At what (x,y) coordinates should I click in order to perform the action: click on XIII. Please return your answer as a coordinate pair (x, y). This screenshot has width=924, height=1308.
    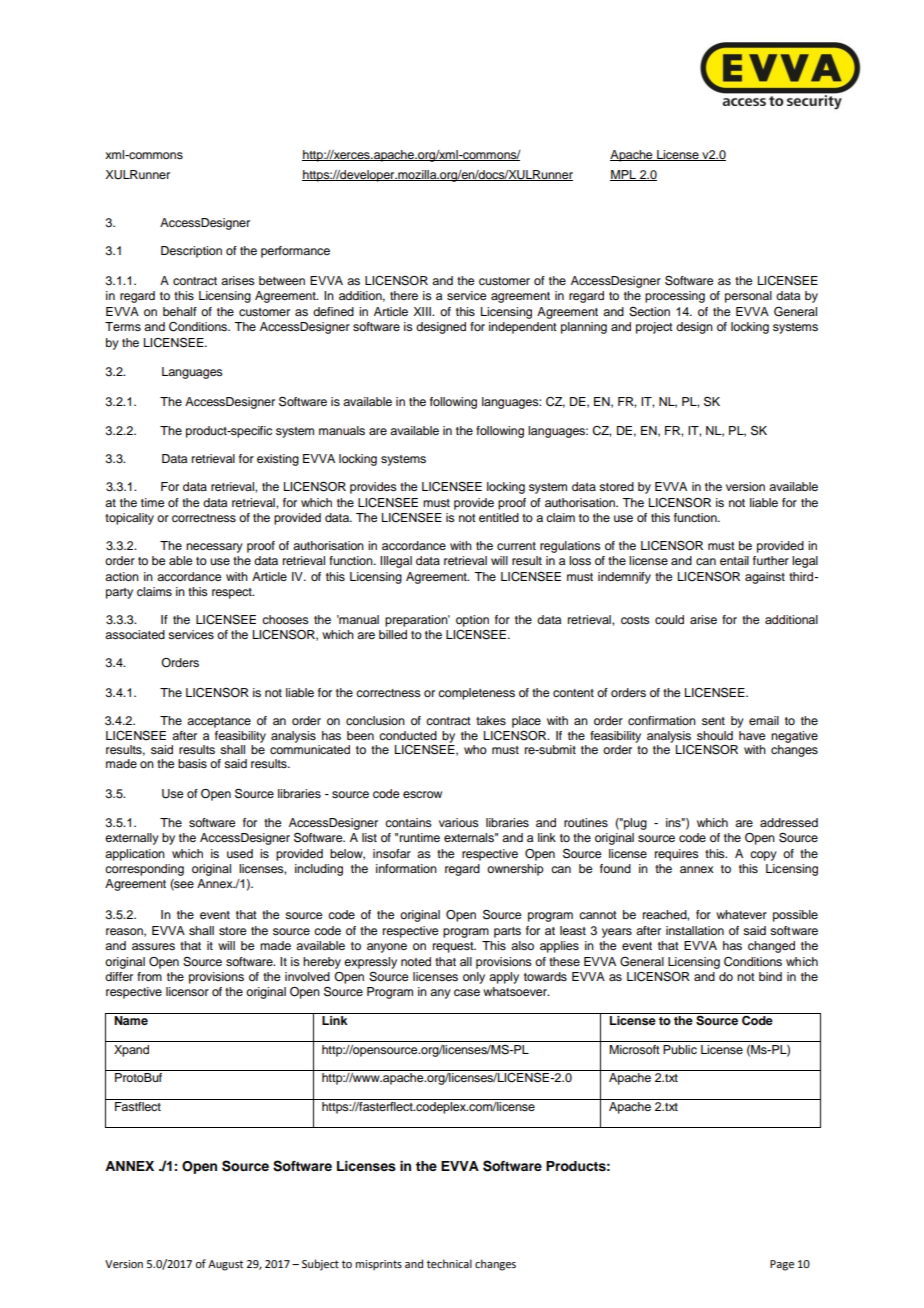
    Looking at the image, I should click on (423, 311).
